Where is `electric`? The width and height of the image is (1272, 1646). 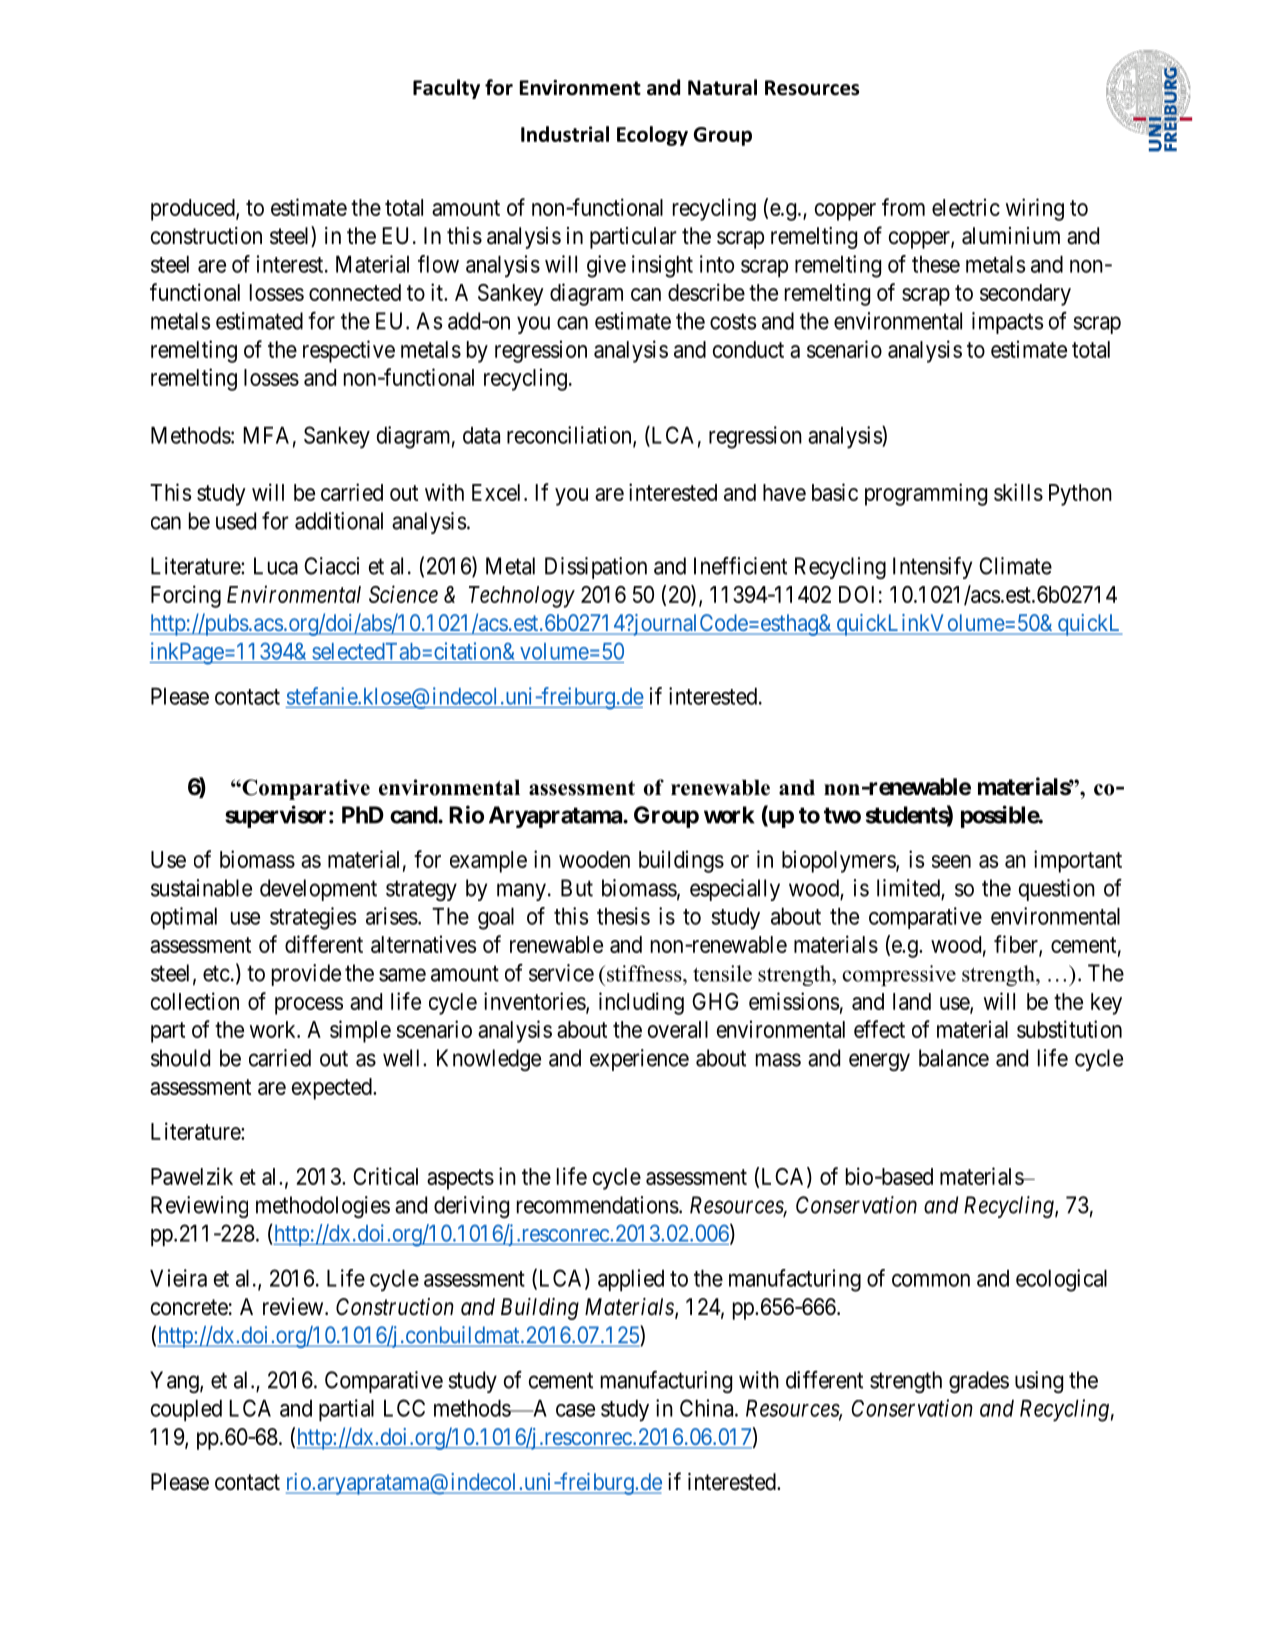 electric is located at coordinates (966, 207).
